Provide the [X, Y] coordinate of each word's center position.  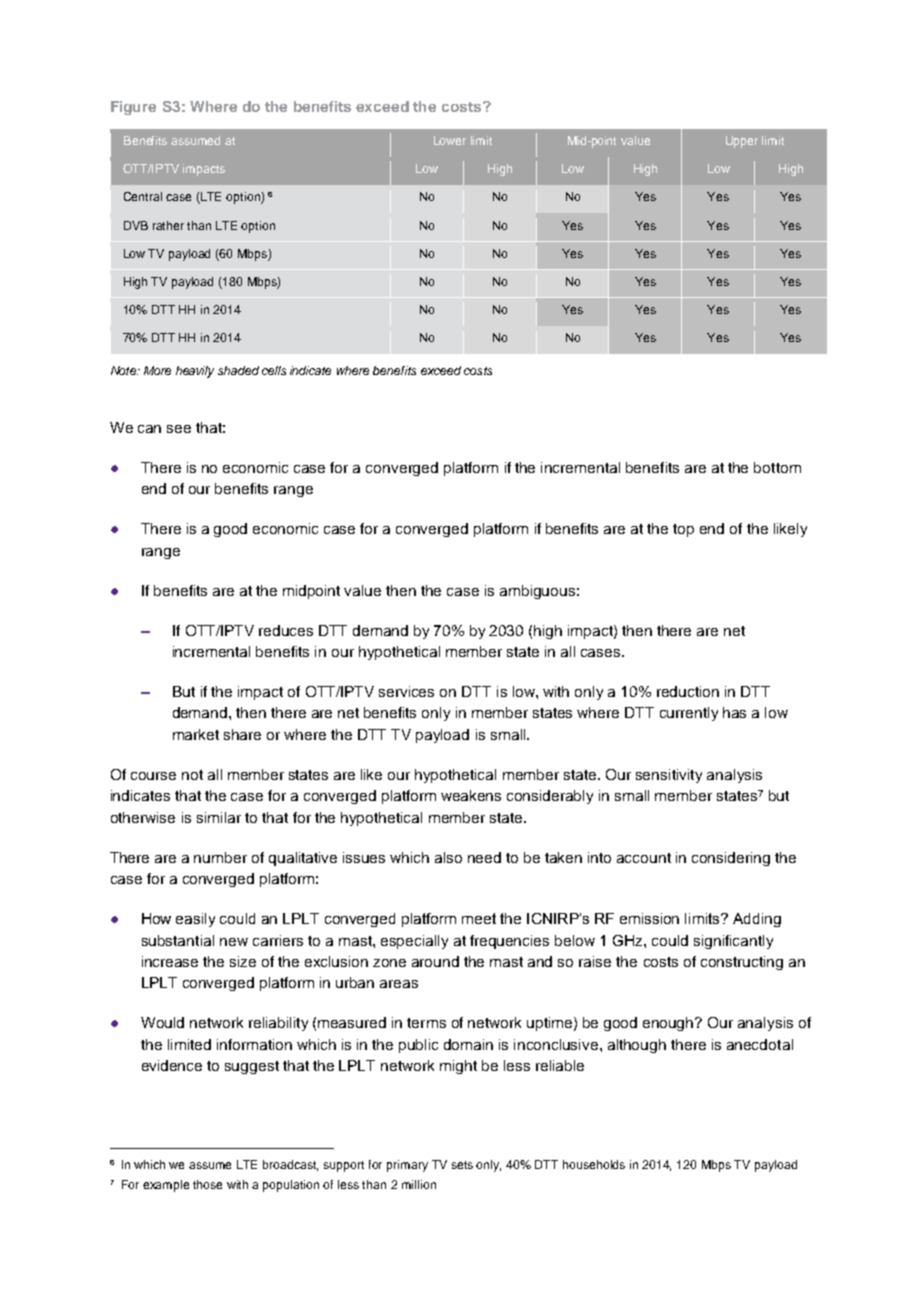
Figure [133, 108]
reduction [688, 691]
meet [479, 918]
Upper [742, 142]
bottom [777, 467]
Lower [450, 140]
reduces [286, 630]
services [406, 691]
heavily [195, 372]
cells [274, 370]
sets [462, 1165]
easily [195, 920]
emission [649, 918]
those [207, 1184]
